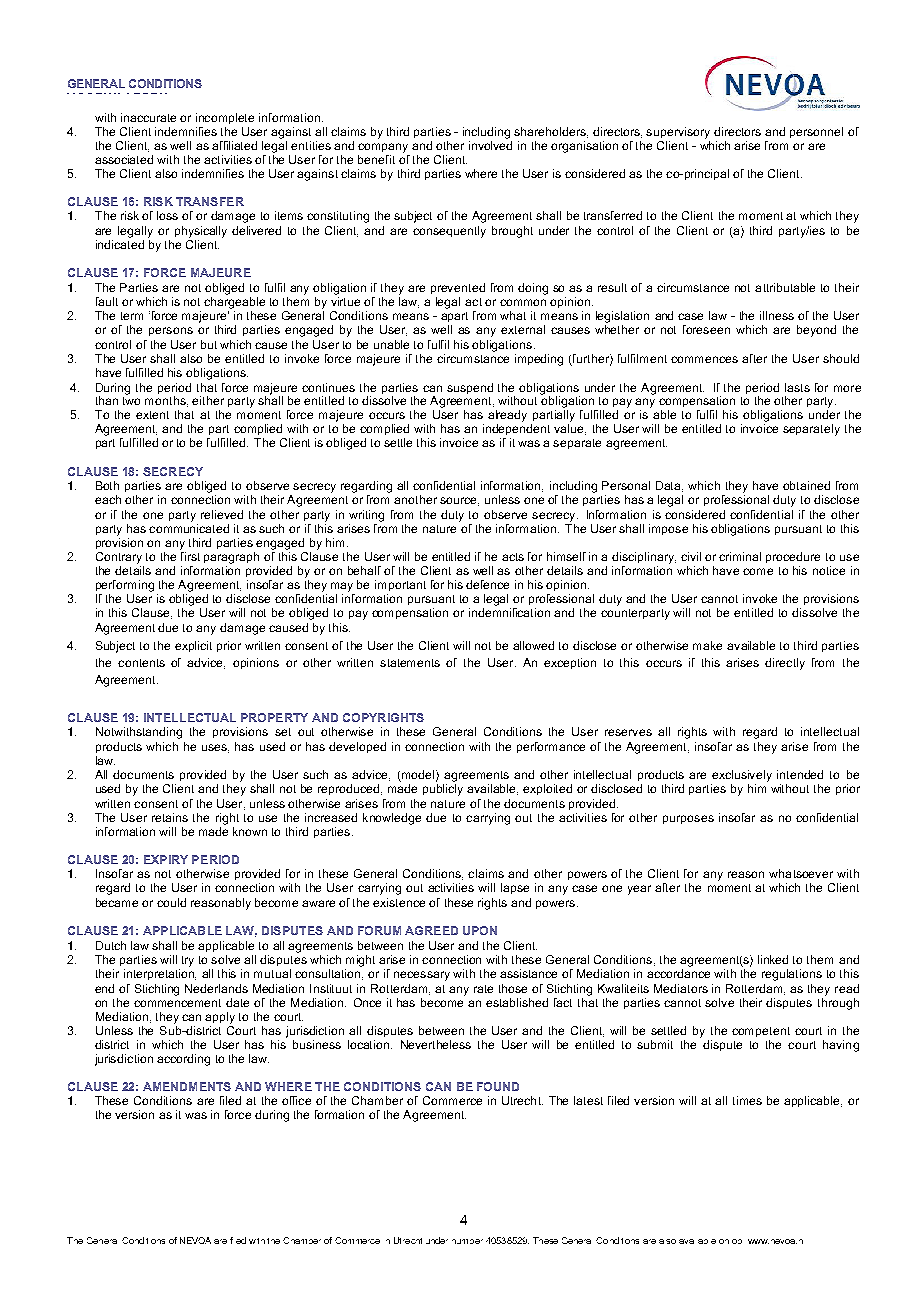  What do you see at coordinates (187, 1086) in the screenshot?
I see `AMENDMENTS` at bounding box center [187, 1086].
